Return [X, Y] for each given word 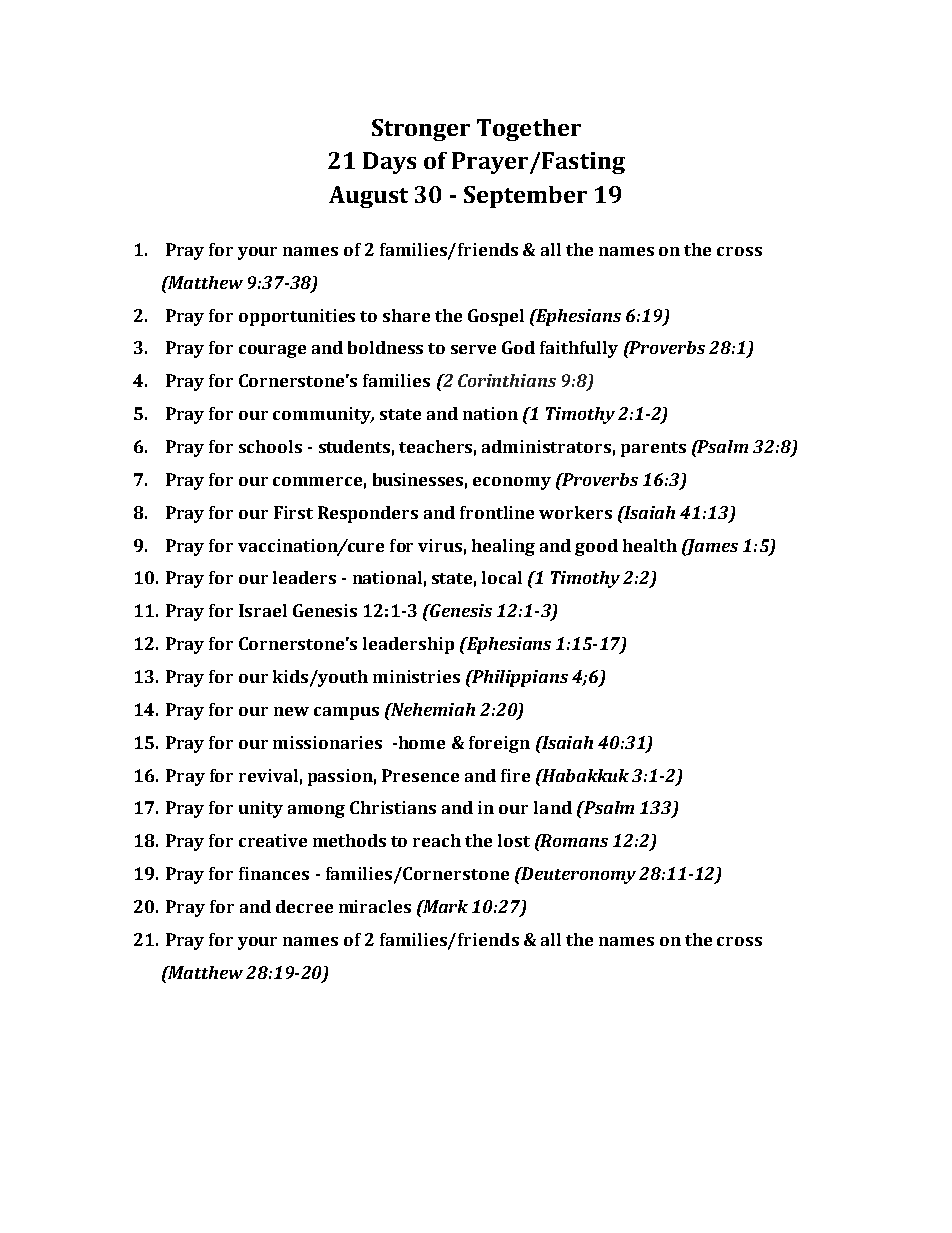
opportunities [297, 317]
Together [529, 130]
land [553, 807]
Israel [263, 610]
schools [270, 446]
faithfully [579, 349]
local [502, 577]
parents [653, 449]
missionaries [327, 742]
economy [512, 483]
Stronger [421, 130]
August [368, 197]
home [420, 742]
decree [304, 906]
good [596, 547]
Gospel [496, 317]
